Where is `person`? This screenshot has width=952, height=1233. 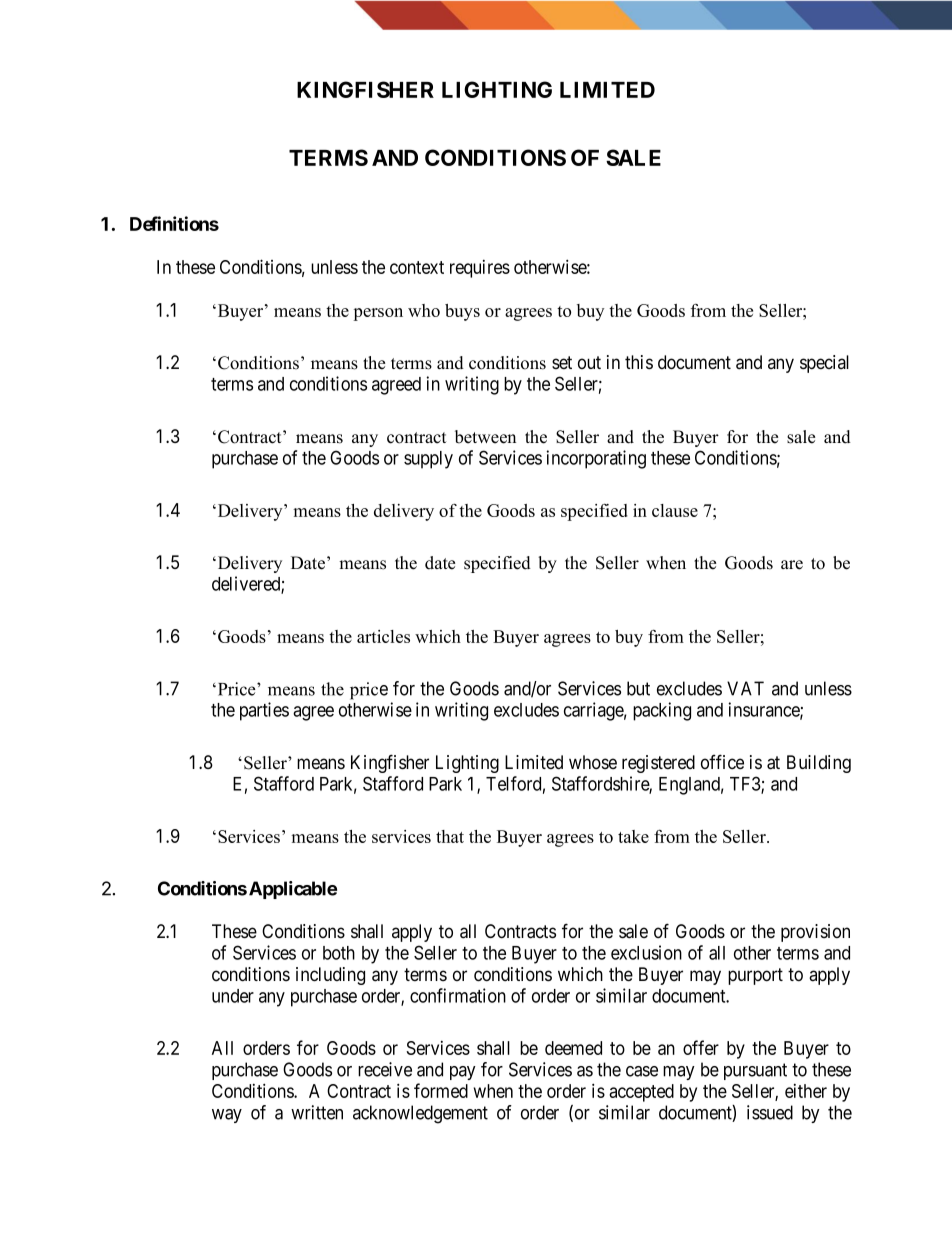 person is located at coordinates (378, 314).
